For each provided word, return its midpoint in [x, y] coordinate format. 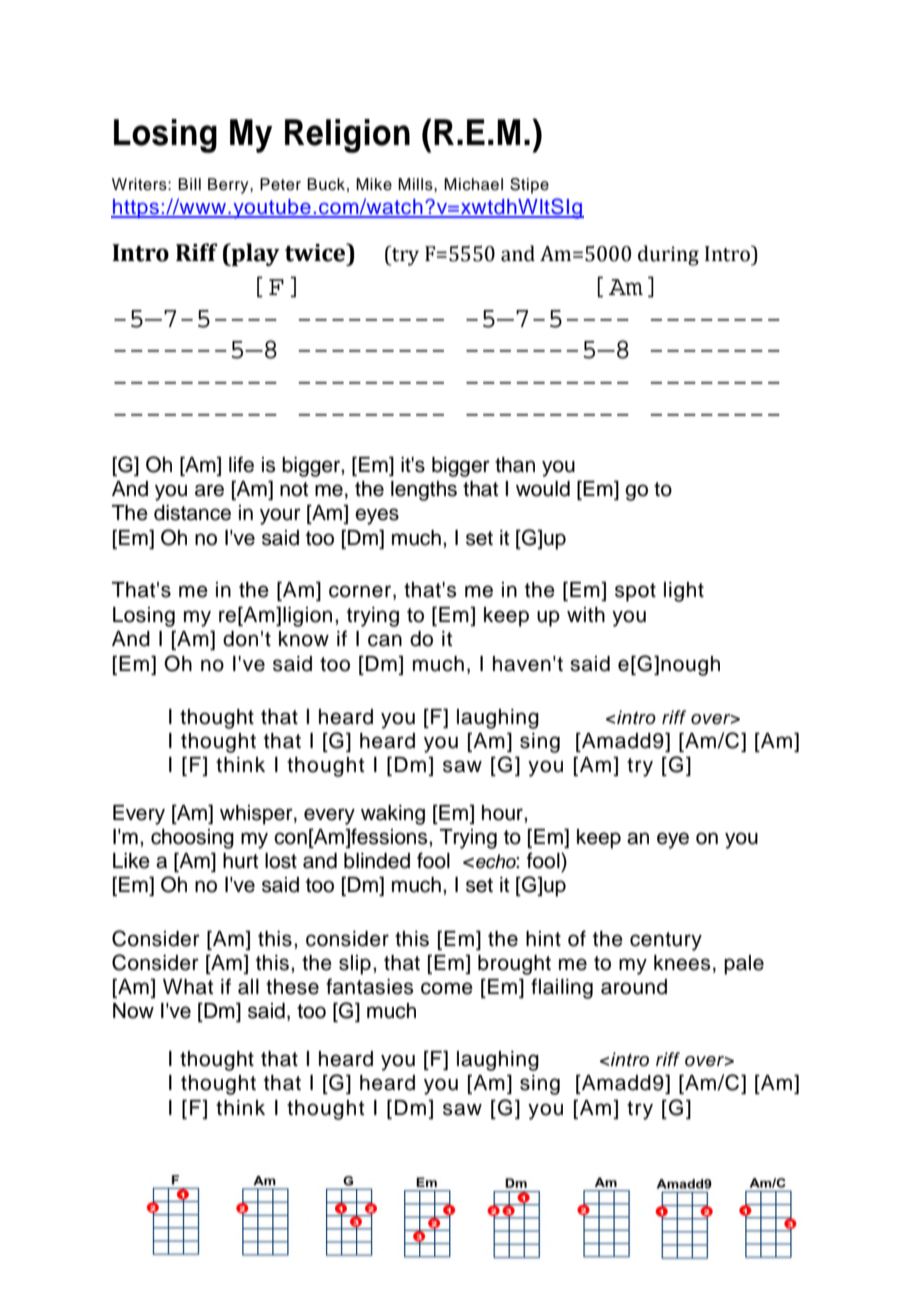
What [188, 987]
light [684, 592]
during [668, 255]
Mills [416, 184]
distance [192, 513]
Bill [189, 184]
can [385, 640]
